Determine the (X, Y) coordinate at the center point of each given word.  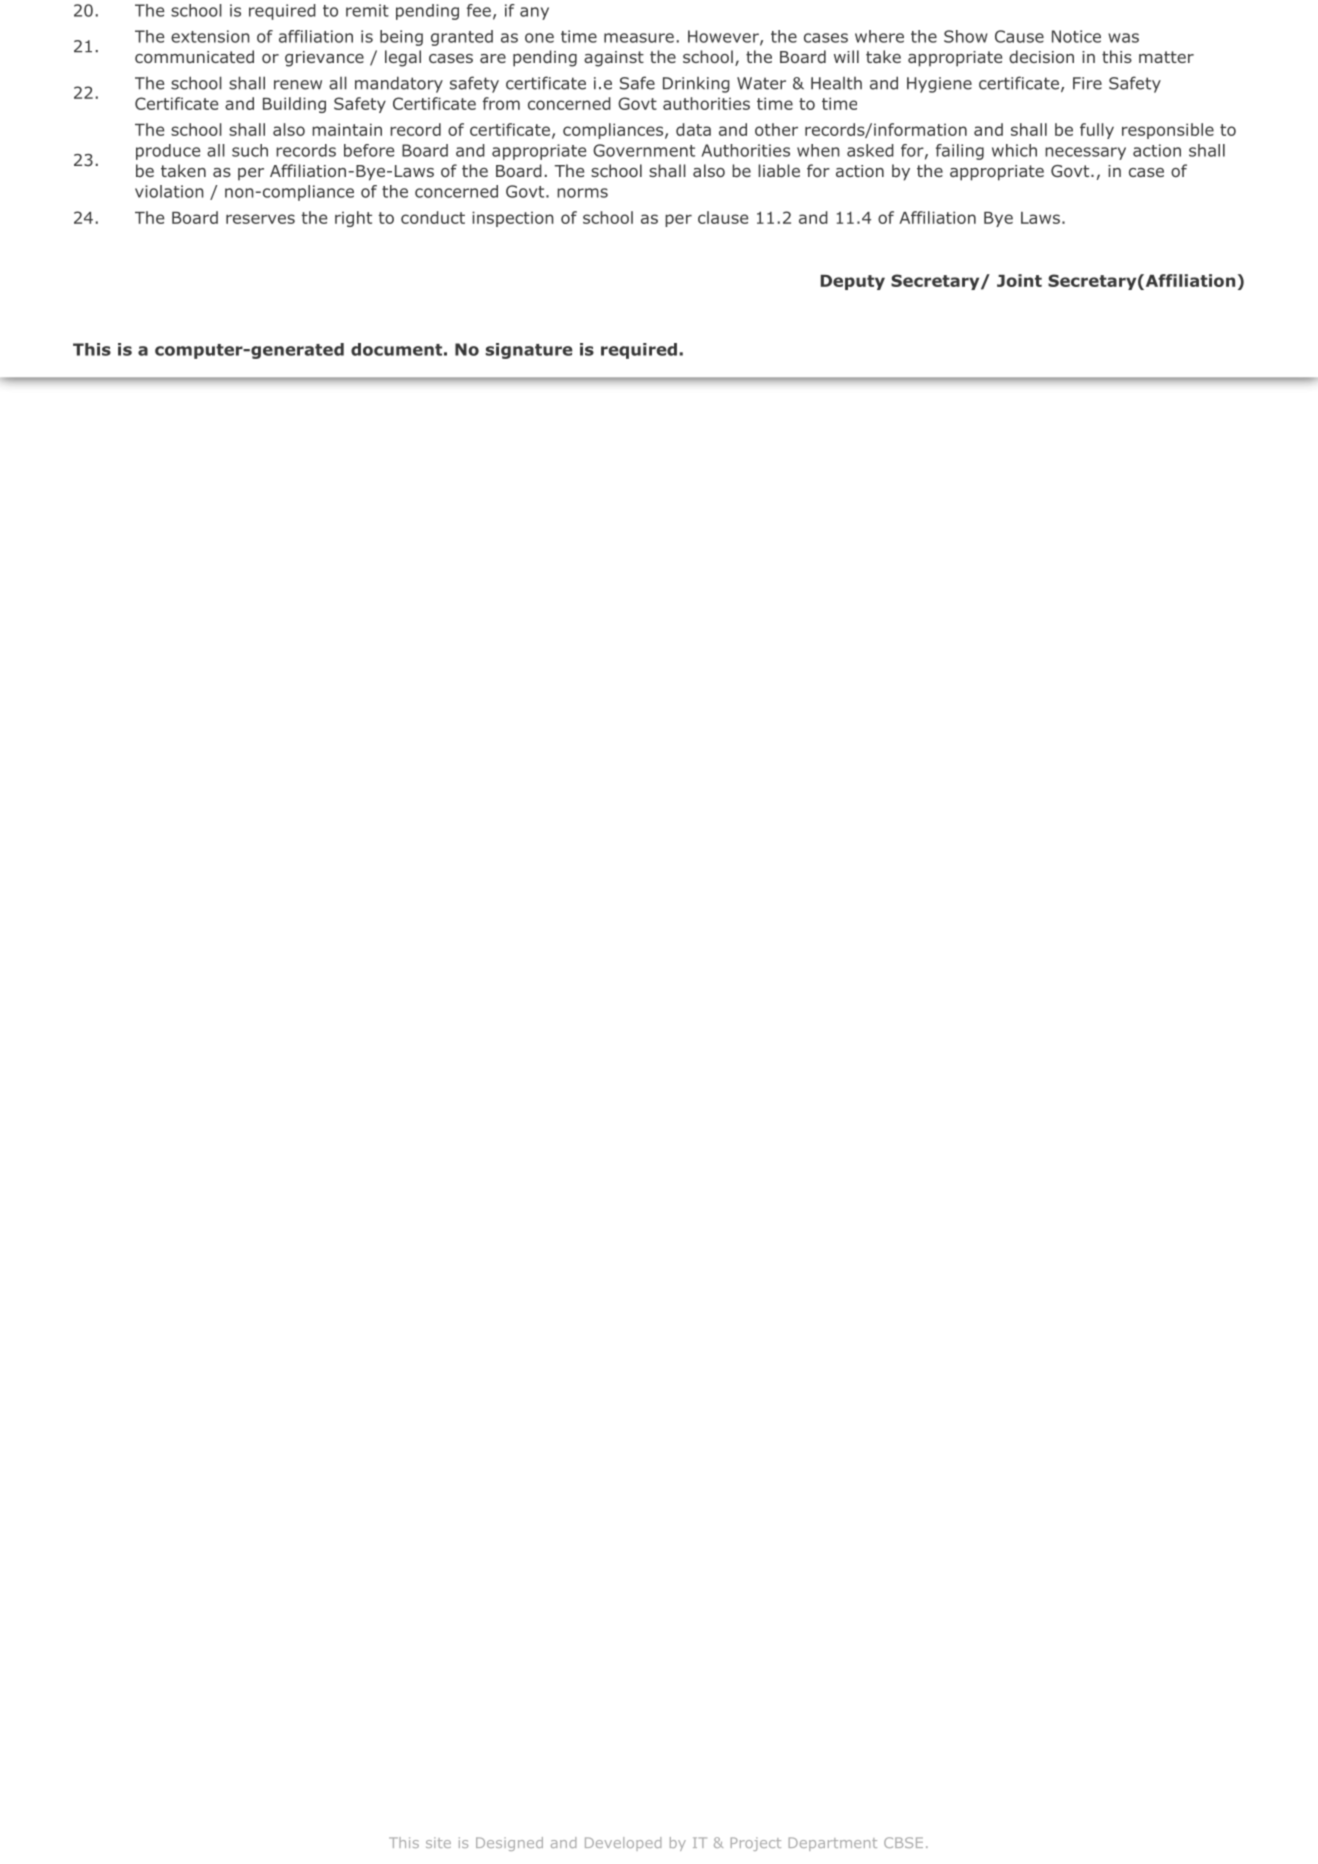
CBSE (903, 1842)
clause (723, 217)
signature (529, 351)
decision (1041, 56)
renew (298, 85)
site (438, 1842)
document (396, 349)
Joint (1019, 280)
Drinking (696, 85)
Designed (509, 1844)
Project (756, 1844)
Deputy (853, 282)
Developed (623, 1844)
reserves (260, 219)
